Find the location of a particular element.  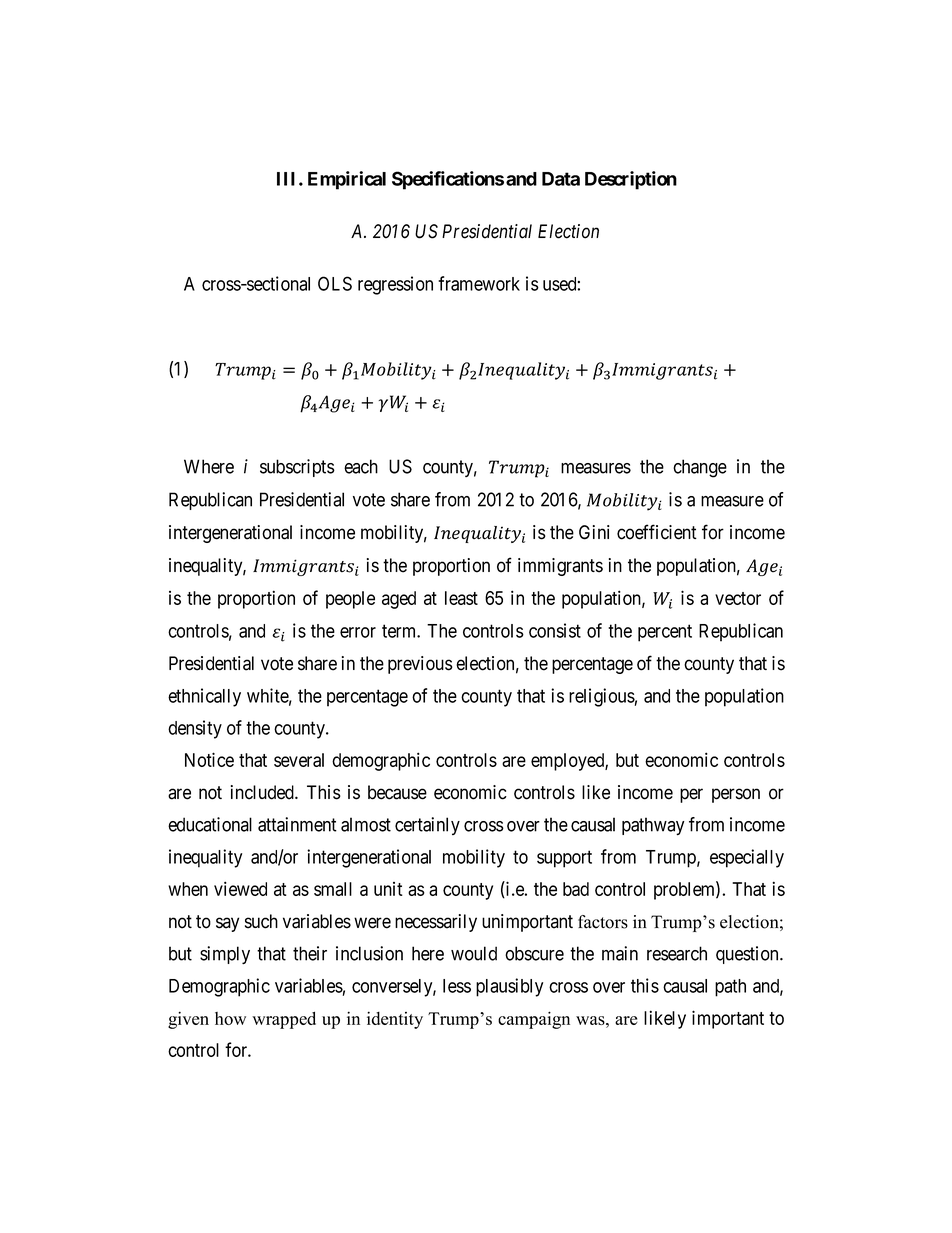

several is located at coordinates (299, 760).
